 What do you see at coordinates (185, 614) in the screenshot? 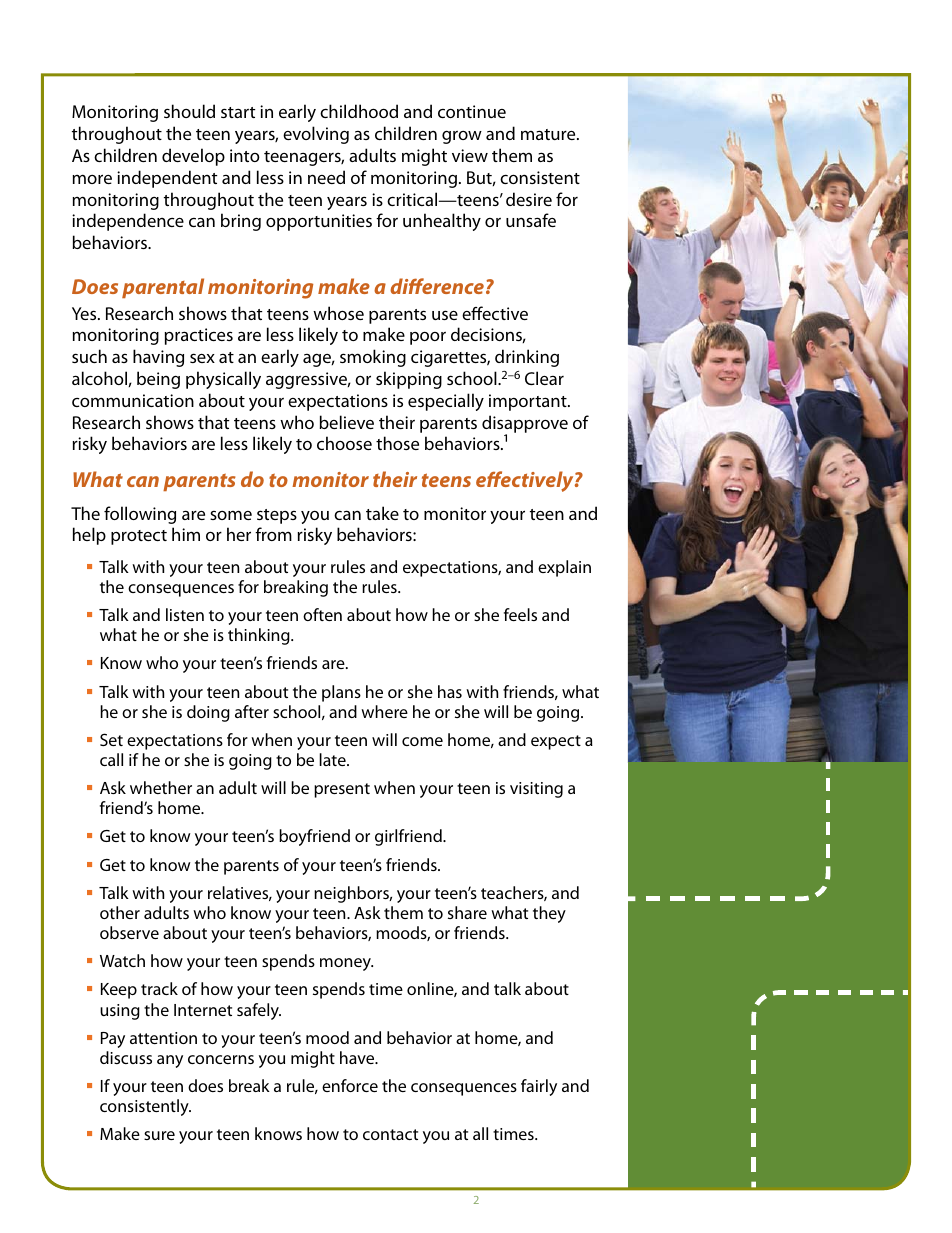
I see `listen` at bounding box center [185, 614].
